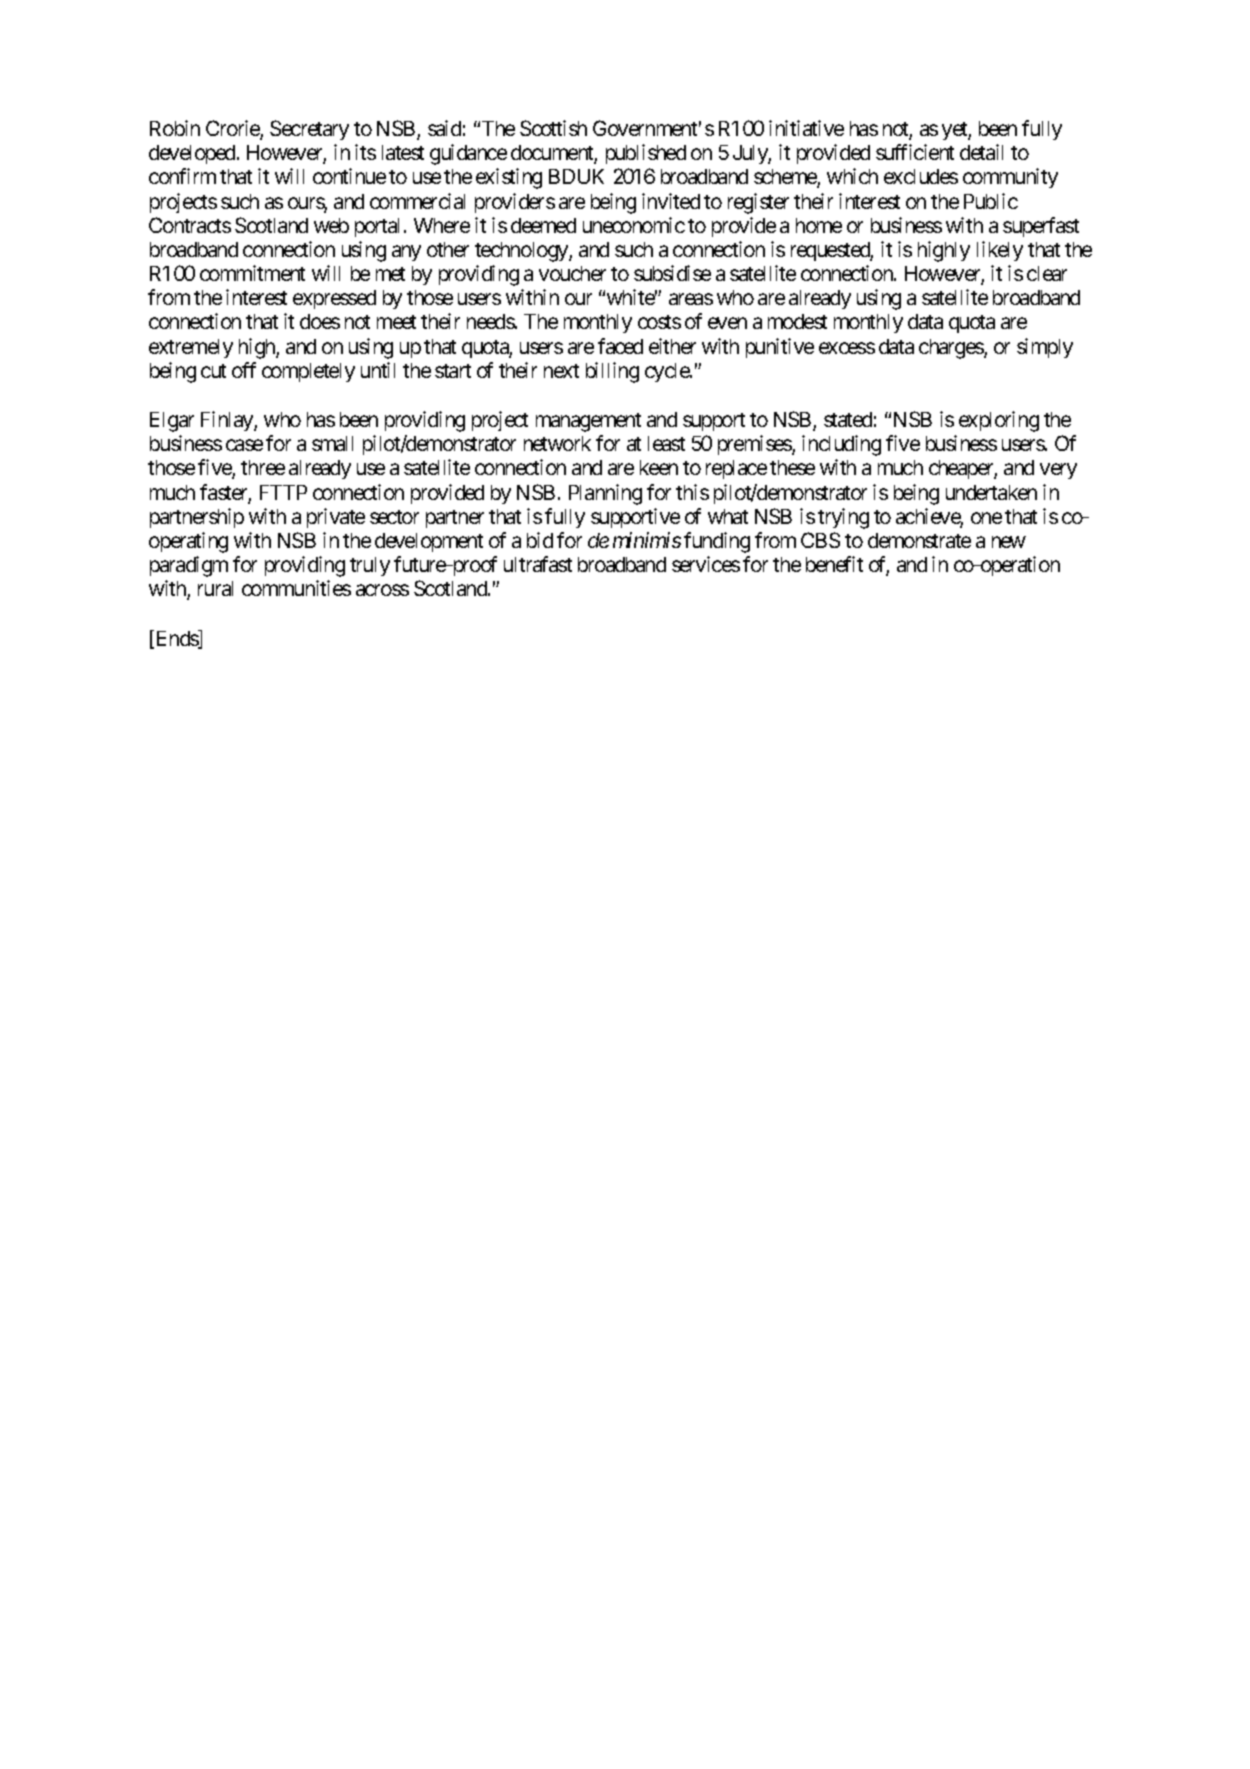  I want to click on undertaken, so click(991, 492).
